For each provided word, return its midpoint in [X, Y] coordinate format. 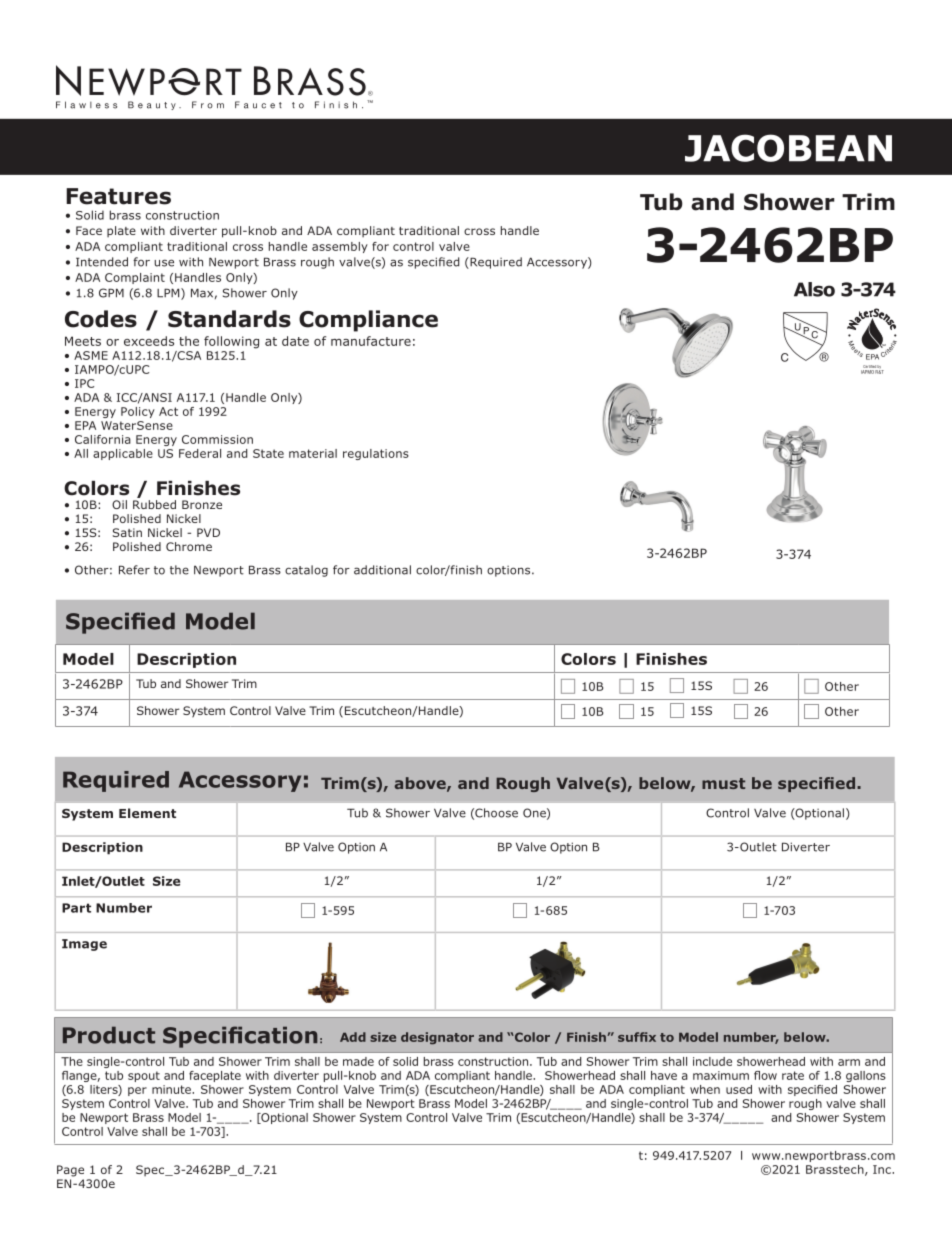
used [739, 1089]
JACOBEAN [788, 148]
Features [118, 196]
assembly [340, 247]
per [137, 1091]
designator [437, 1038]
